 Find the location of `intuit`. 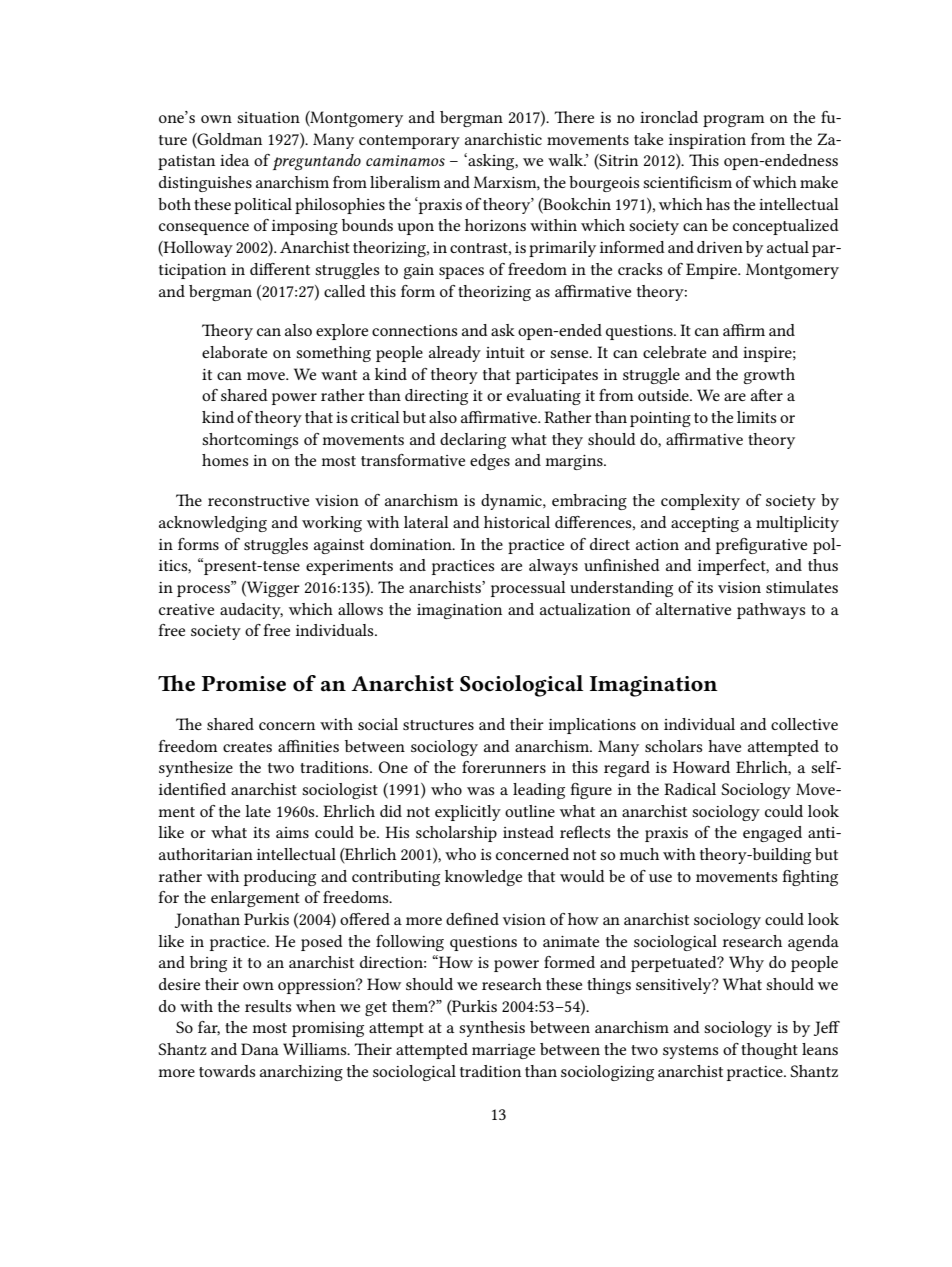

intuit is located at coordinates (505, 352).
